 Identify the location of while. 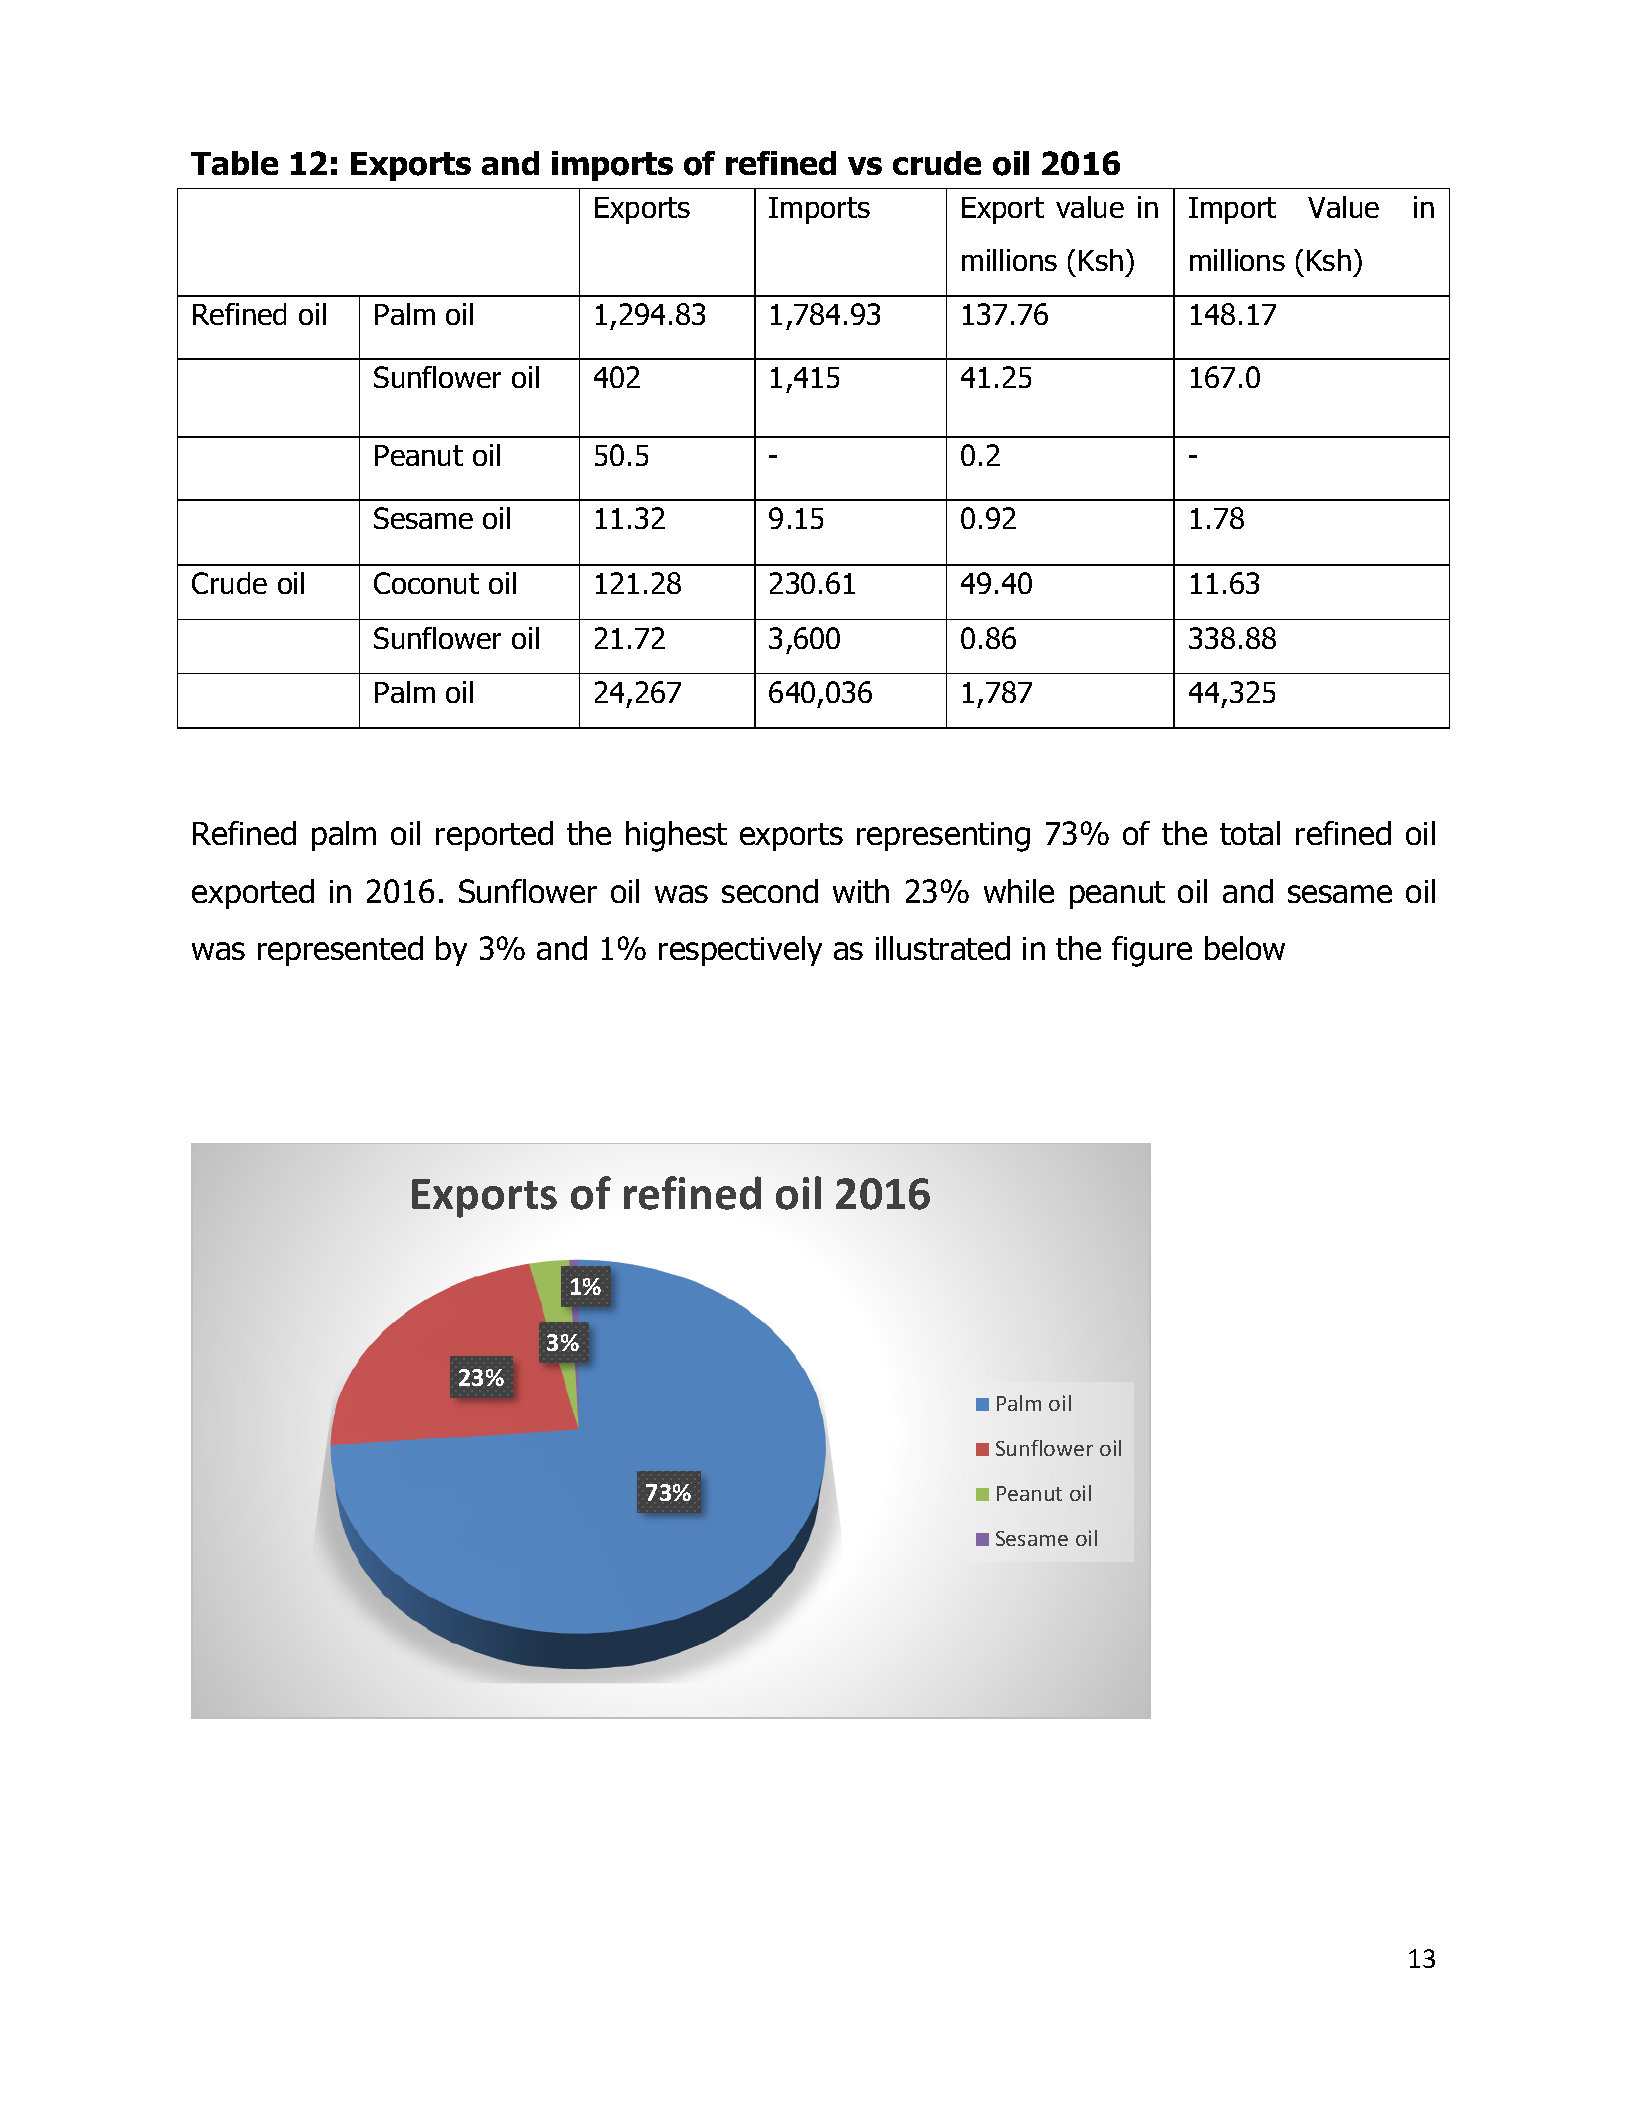
(1019, 891).
